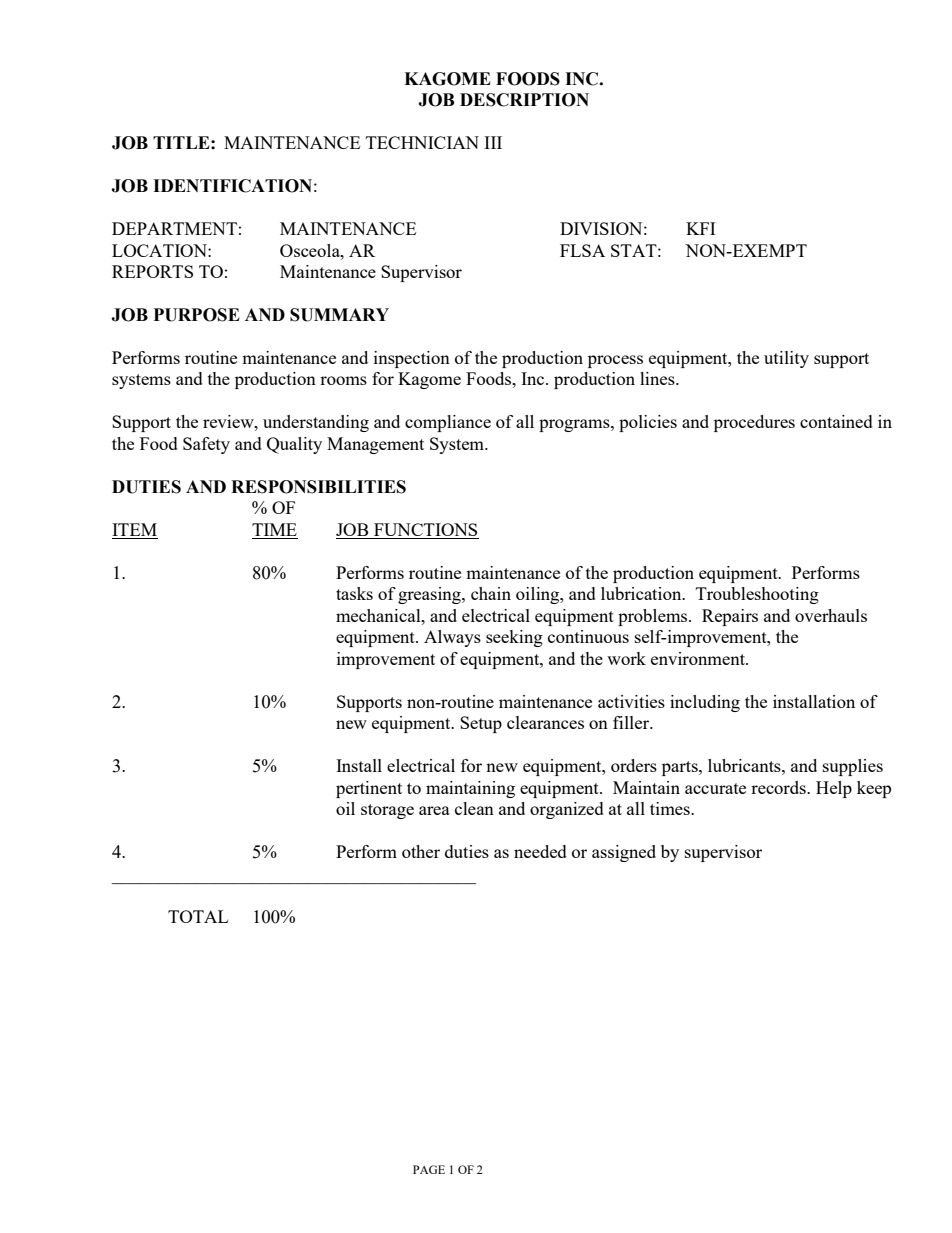  Describe the element at coordinates (206, 445) in the page. I see `Safety` at that location.
